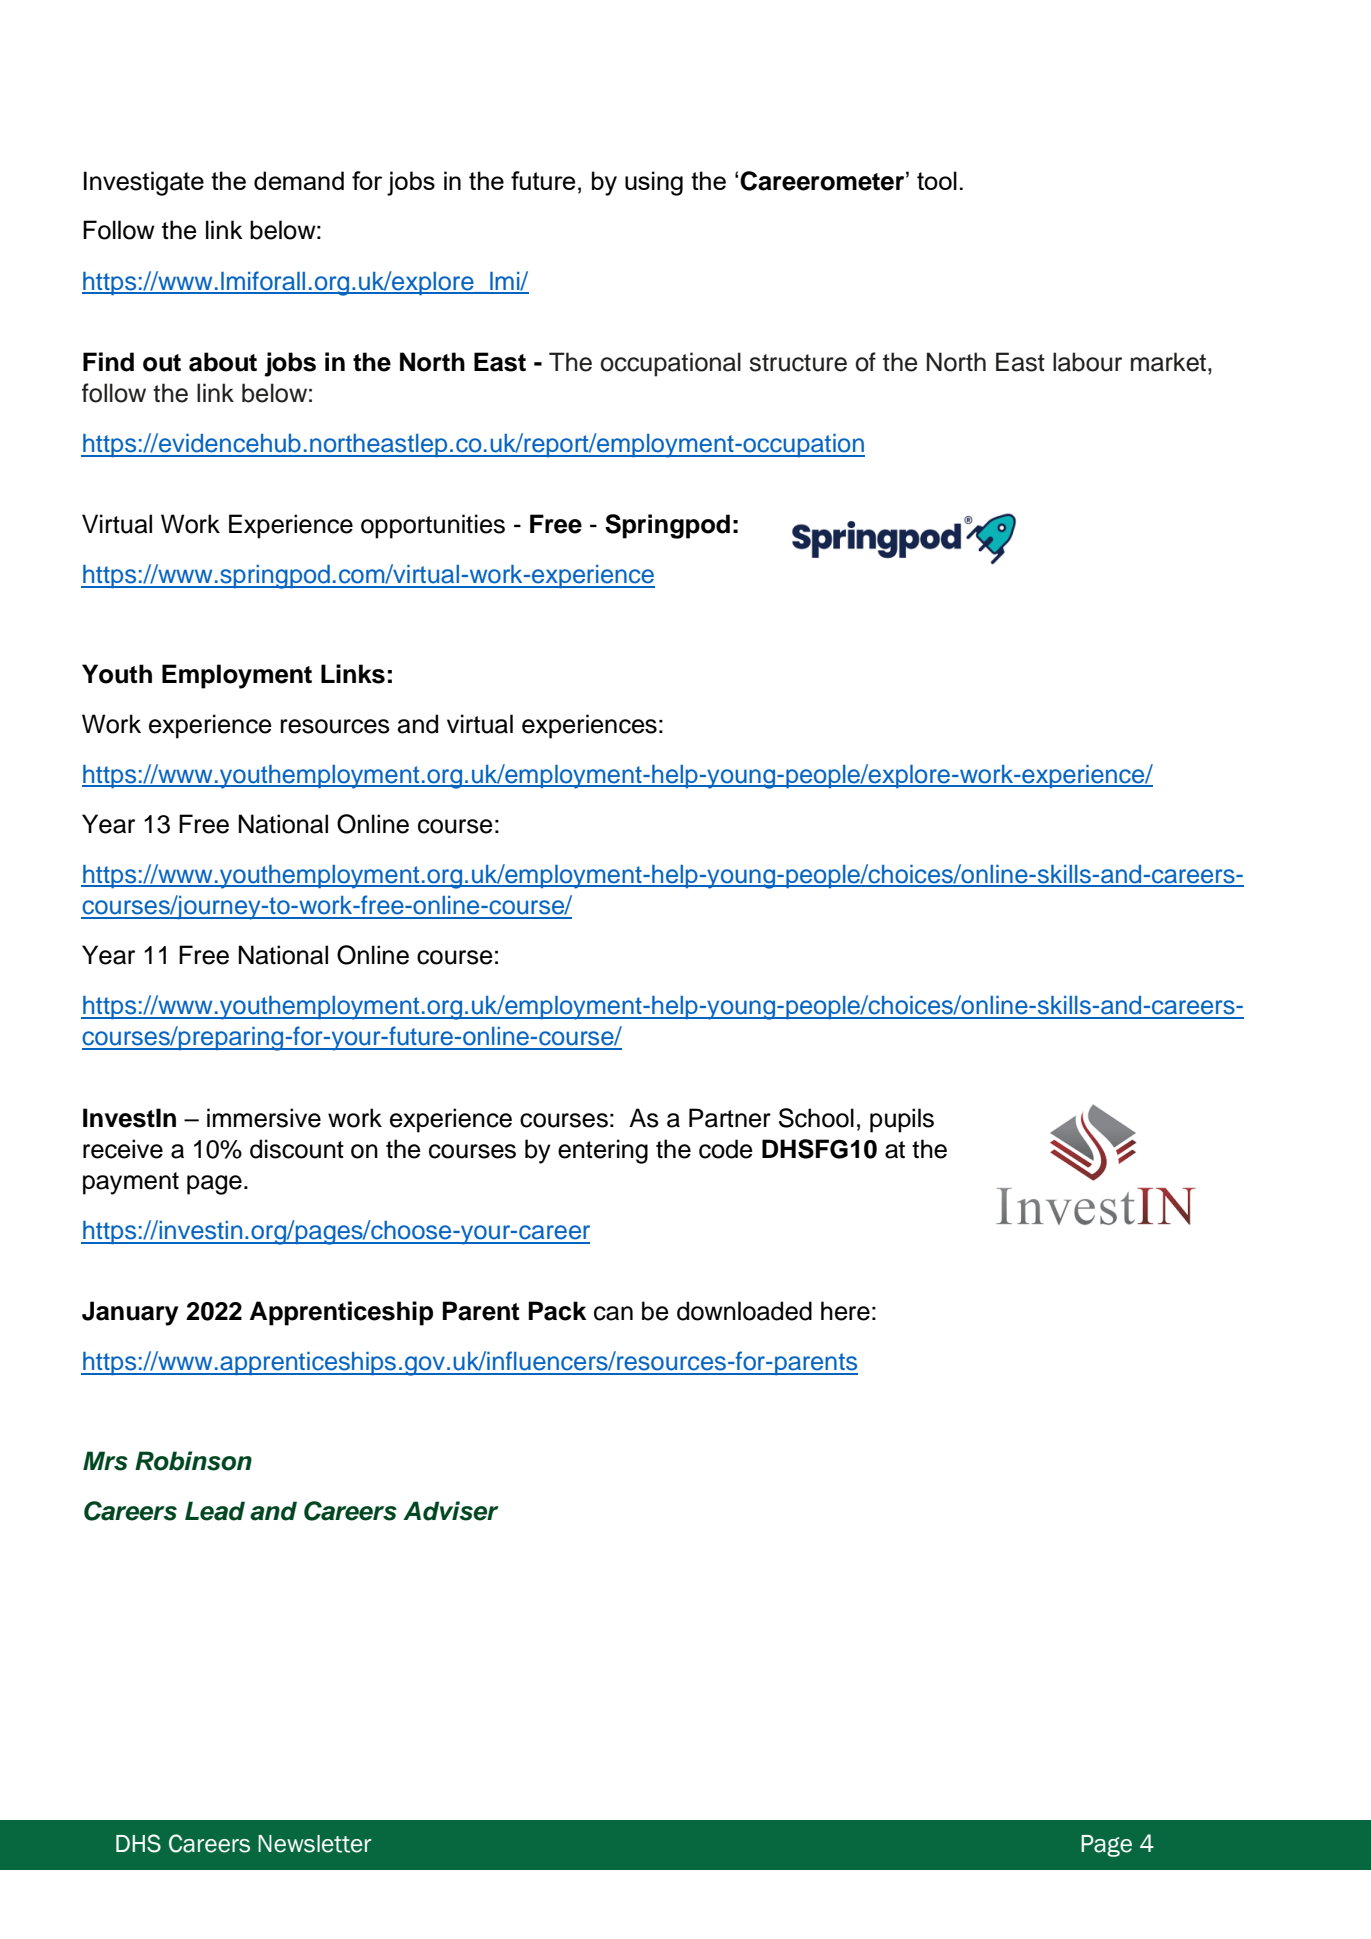 Image resolution: width=1371 pixels, height=1939 pixels. What do you see at coordinates (902, 1120) in the document?
I see `pupils` at bounding box center [902, 1120].
